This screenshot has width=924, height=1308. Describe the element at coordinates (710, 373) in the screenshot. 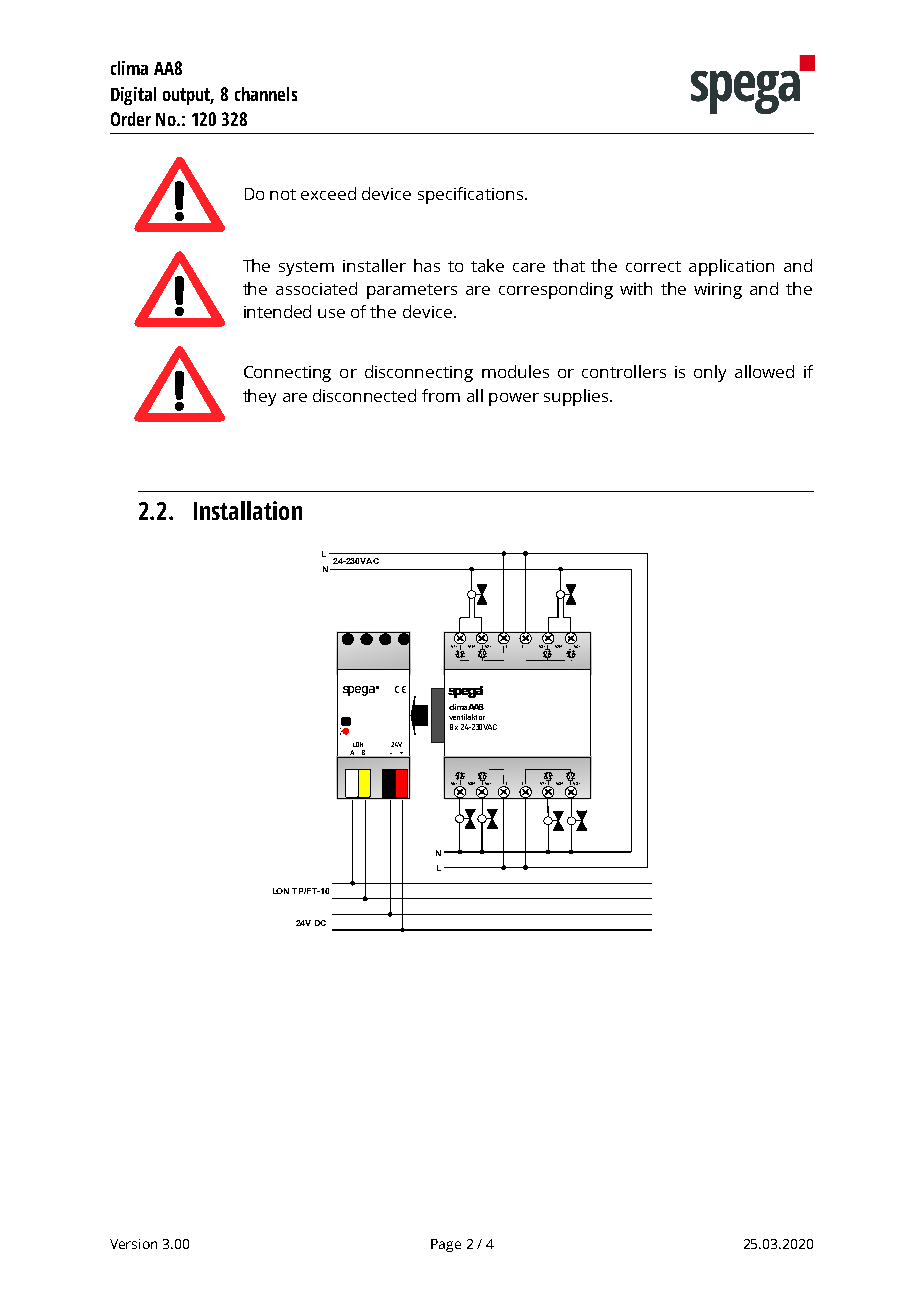

I see `only` at that location.
